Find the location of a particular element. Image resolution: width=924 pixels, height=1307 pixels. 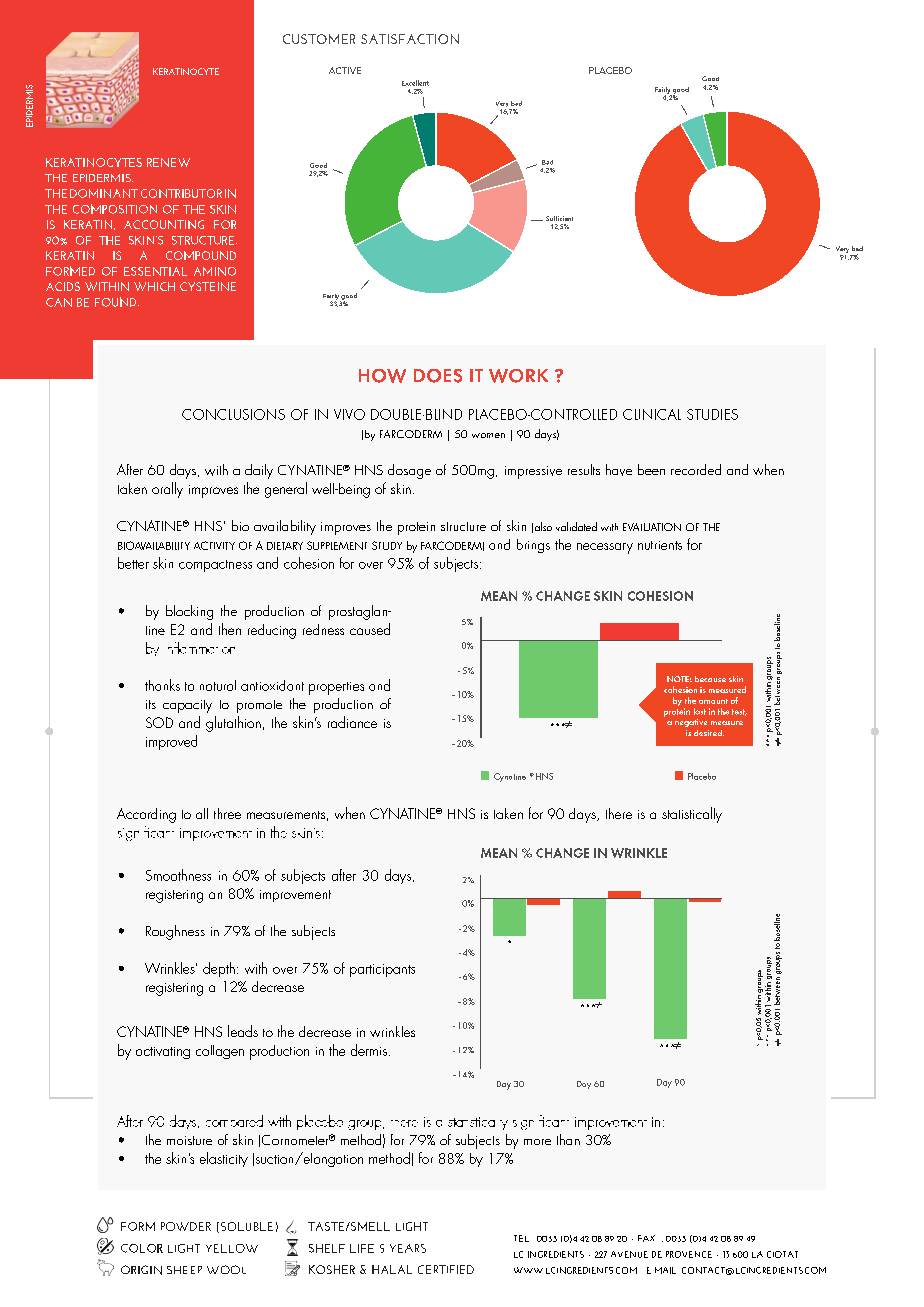

RENEW is located at coordinates (168, 162).
